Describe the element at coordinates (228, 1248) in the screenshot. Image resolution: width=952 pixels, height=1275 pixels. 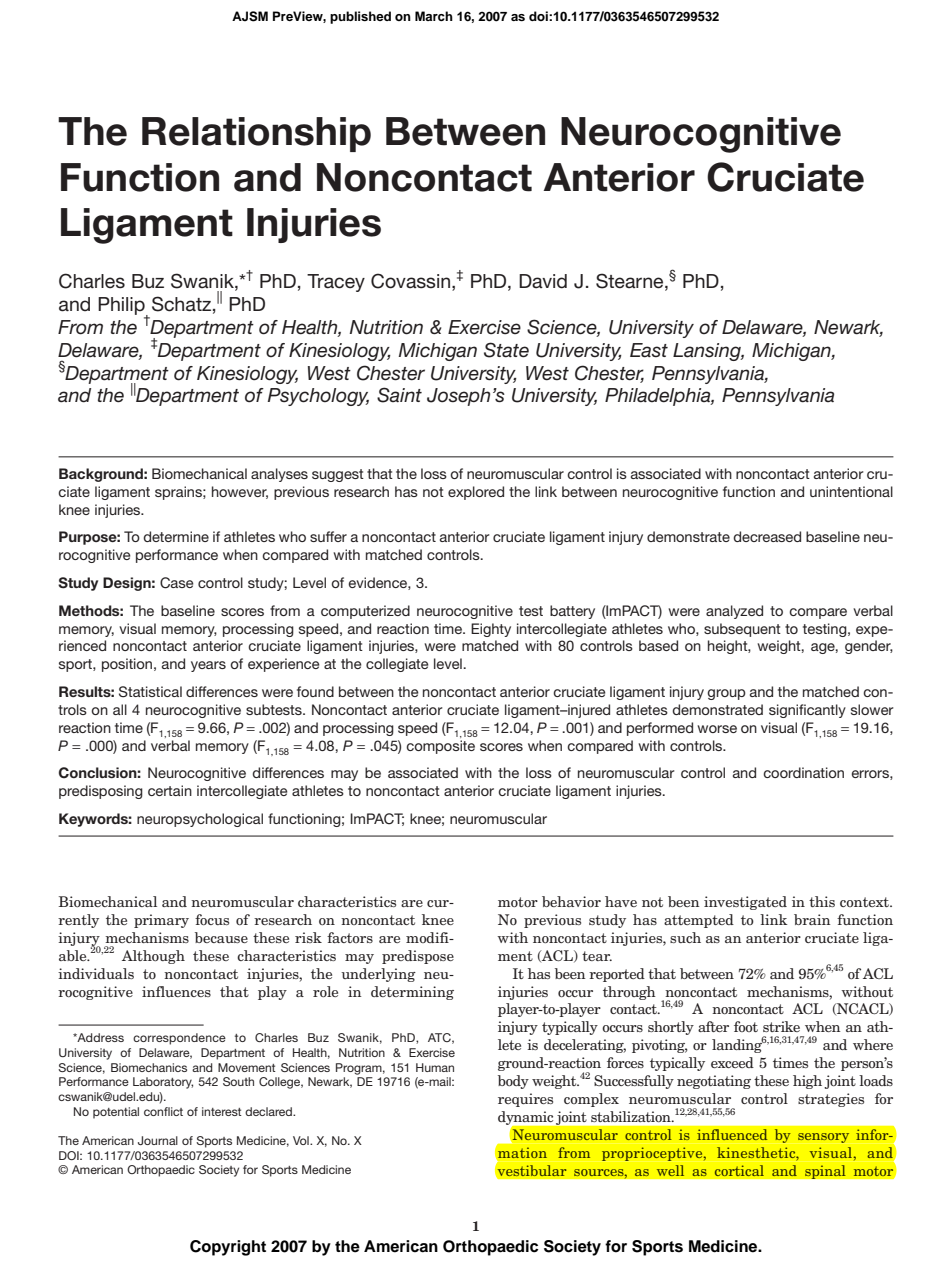
I see `Copyright` at that location.
